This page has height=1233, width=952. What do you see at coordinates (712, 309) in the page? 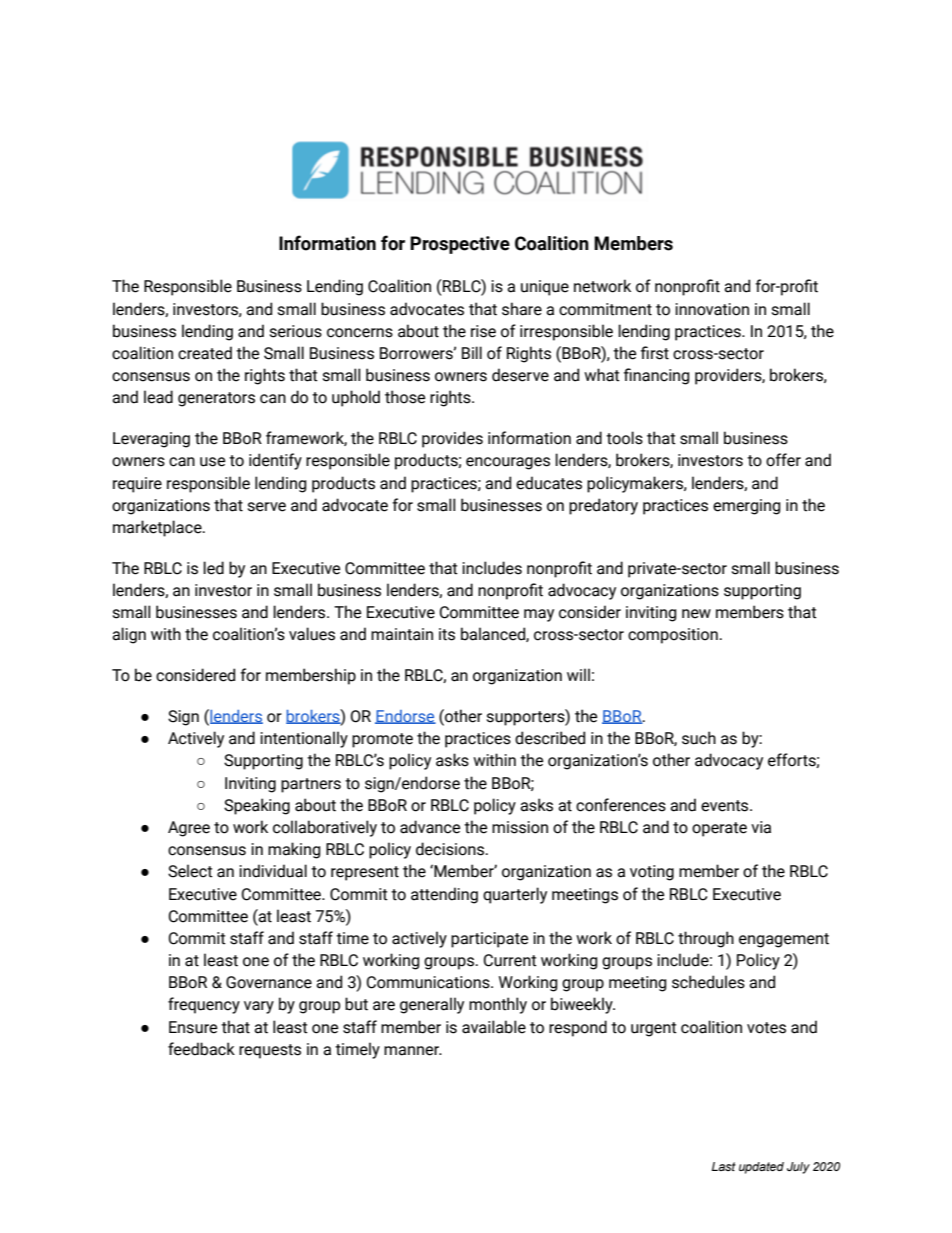
I see `innovation` at bounding box center [712, 309].
